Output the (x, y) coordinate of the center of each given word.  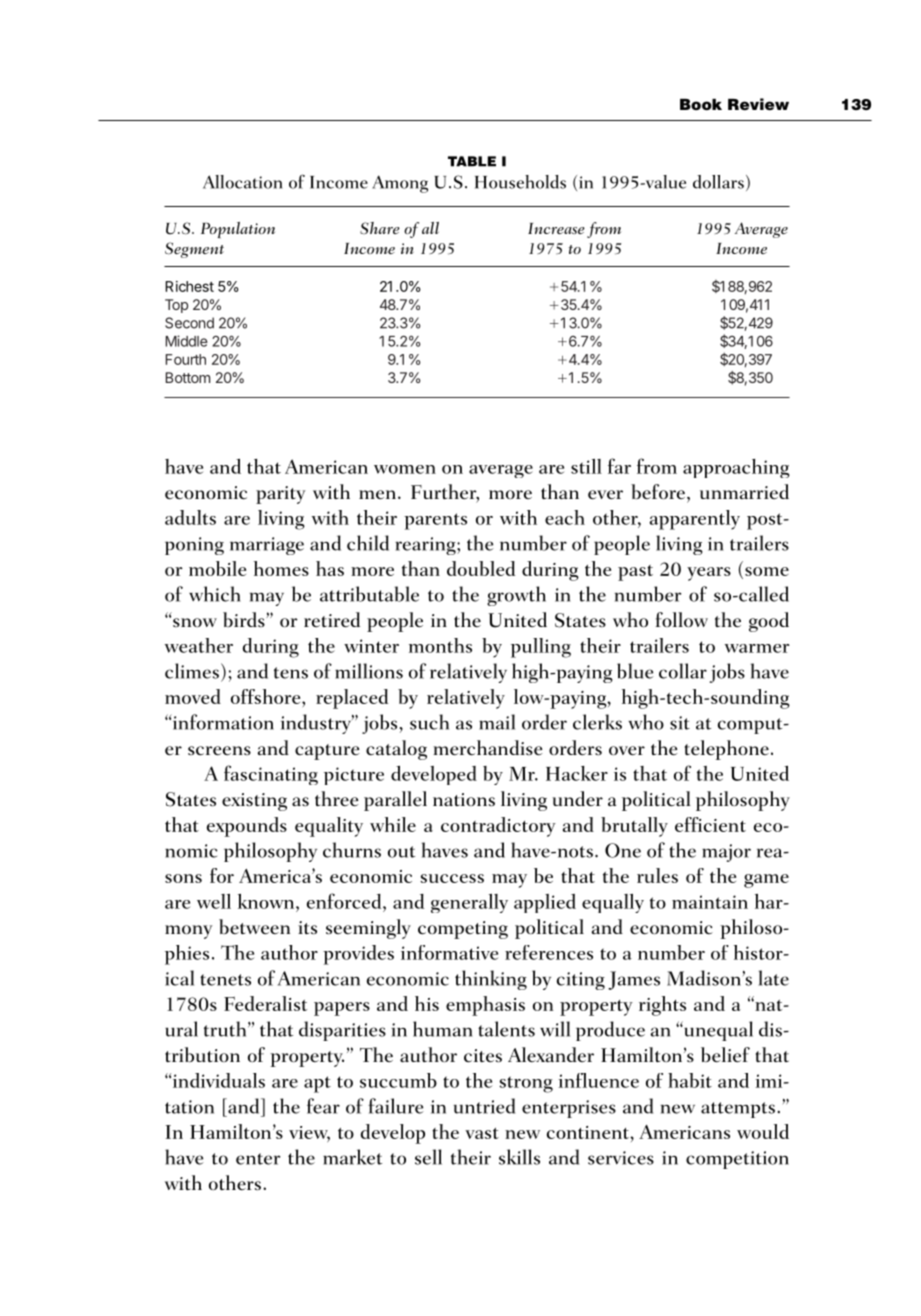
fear (323, 1106)
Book (701, 105)
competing (463, 930)
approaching (736, 468)
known (267, 901)
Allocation (242, 182)
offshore (267, 696)
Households (520, 182)
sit (680, 723)
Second (189, 323)
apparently (695, 520)
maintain (710, 902)
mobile (217, 568)
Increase (556, 228)
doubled (481, 568)
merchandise (488, 748)
